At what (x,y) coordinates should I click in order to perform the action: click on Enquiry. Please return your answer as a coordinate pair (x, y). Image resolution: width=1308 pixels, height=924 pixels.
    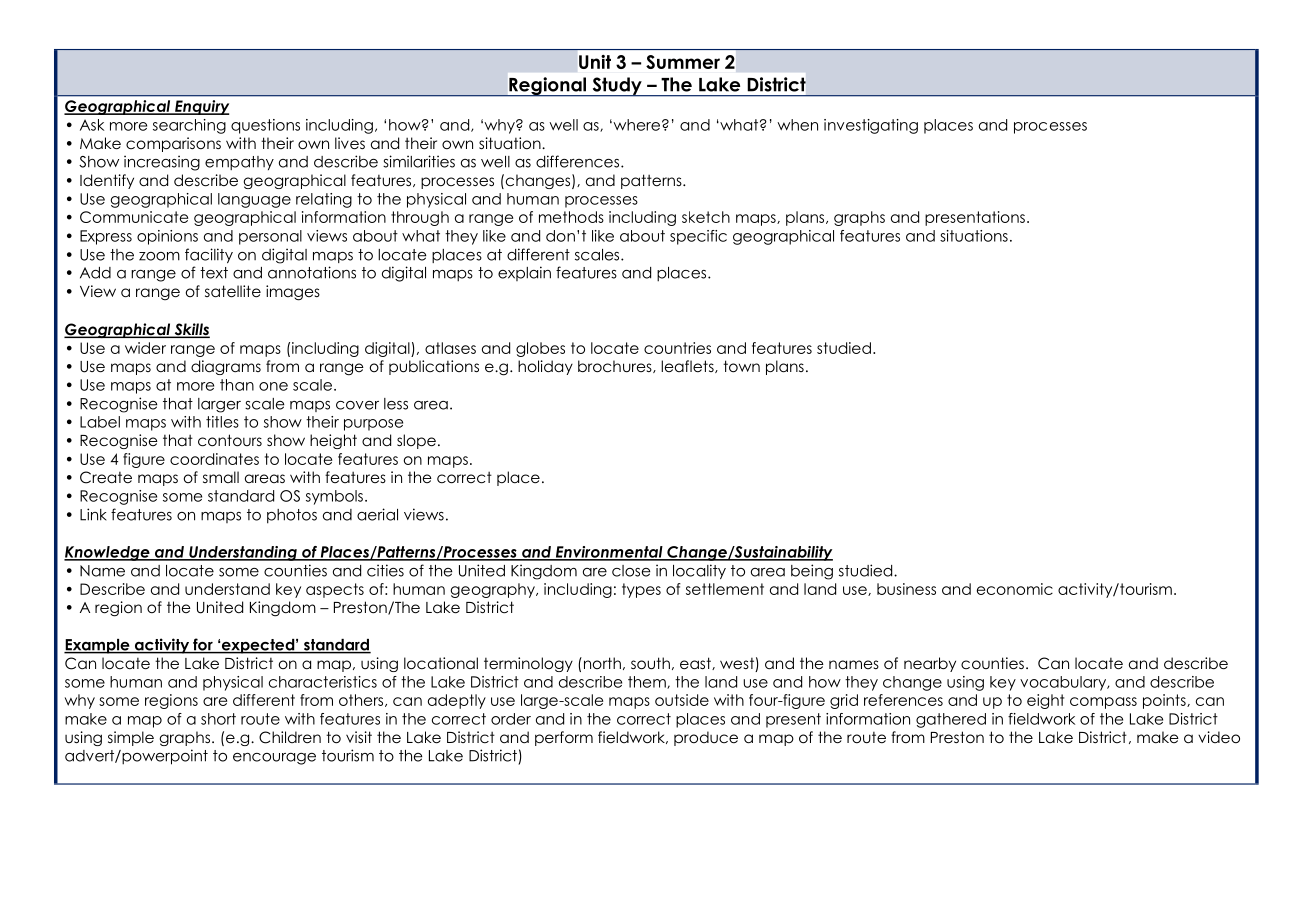
    Looking at the image, I should click on (201, 107).
